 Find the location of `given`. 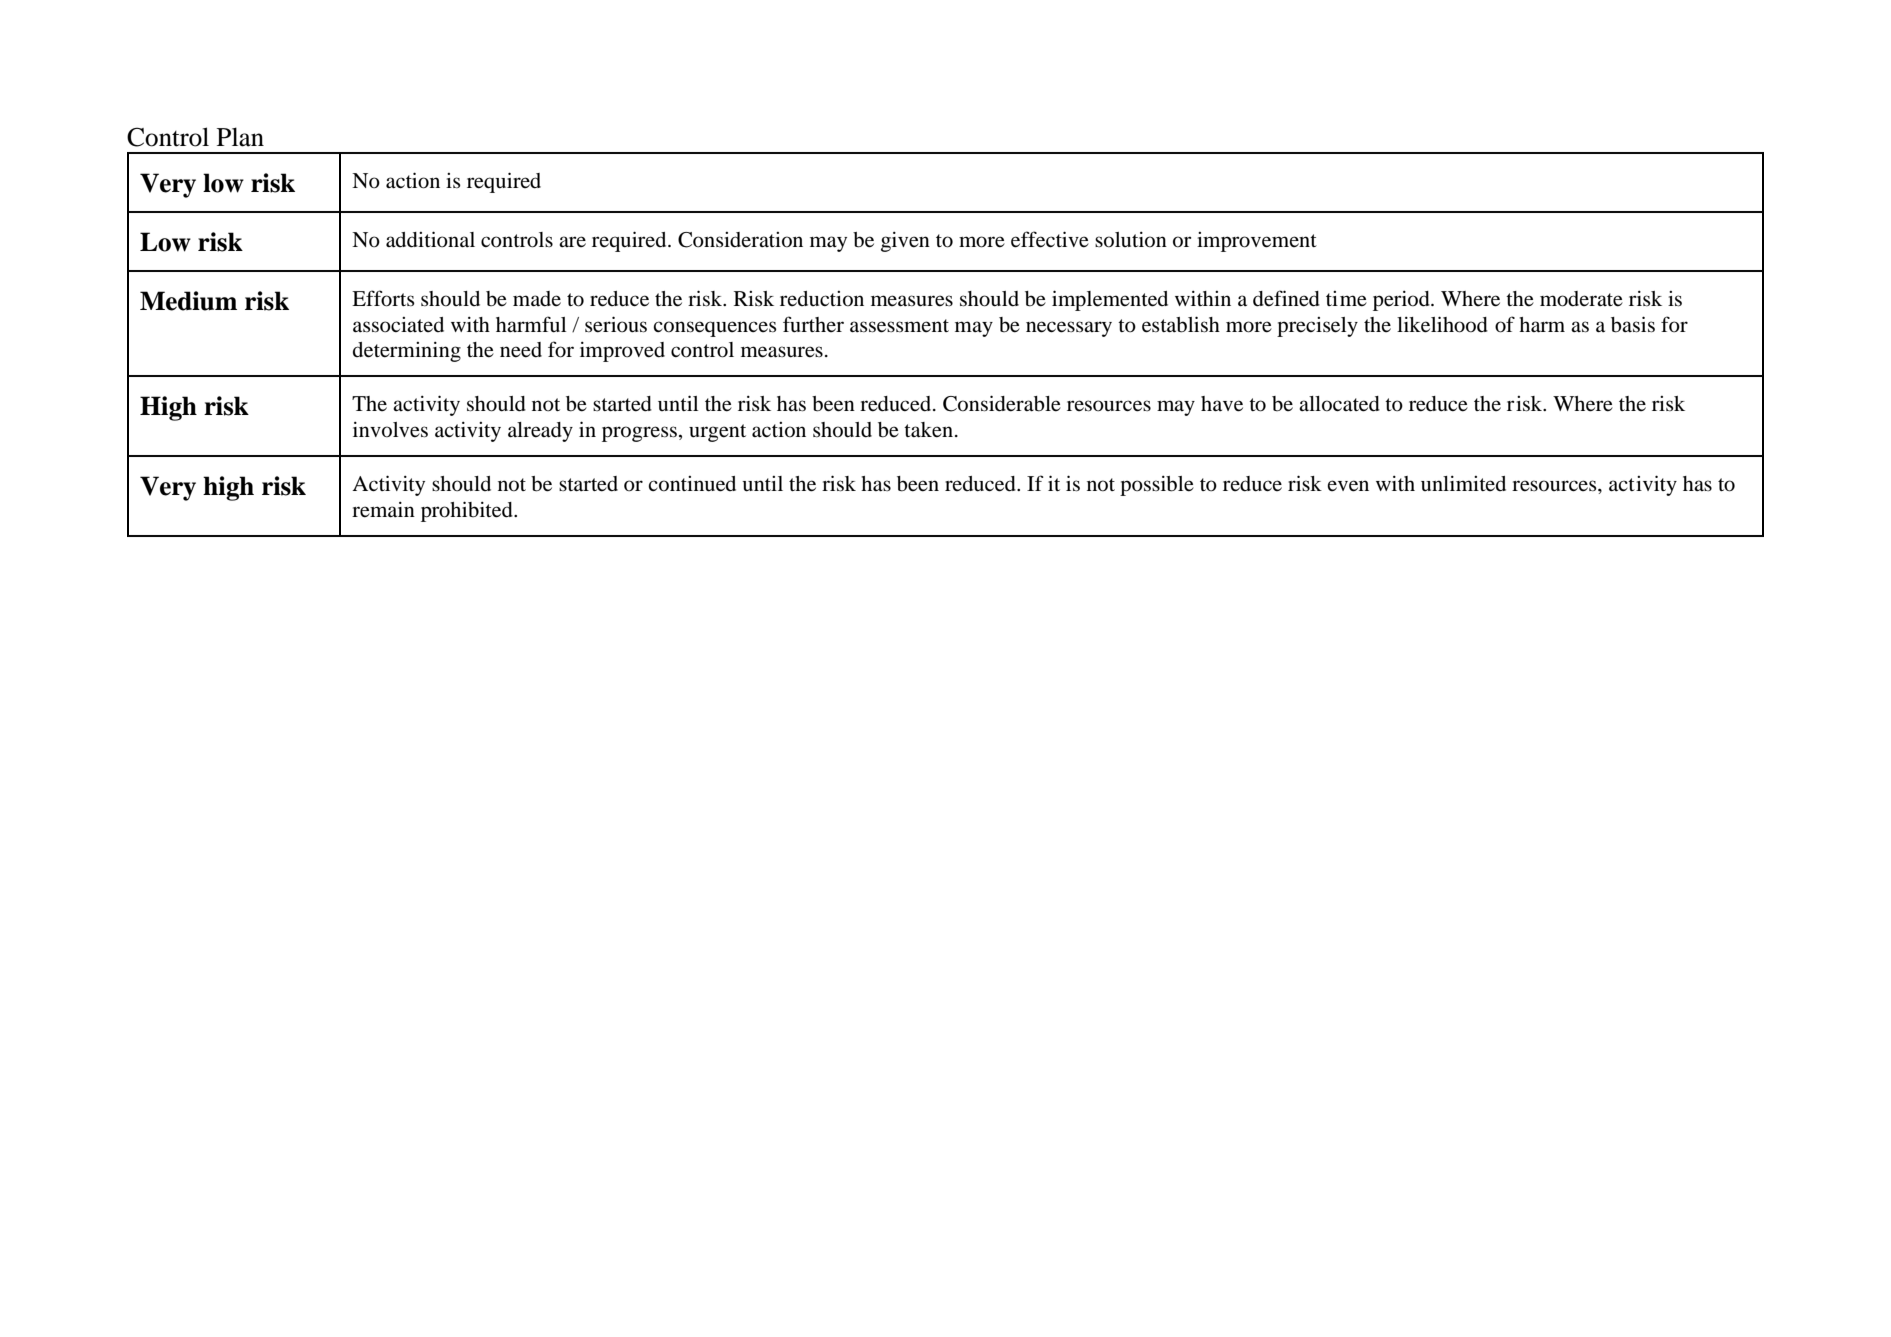

given is located at coordinates (905, 242).
